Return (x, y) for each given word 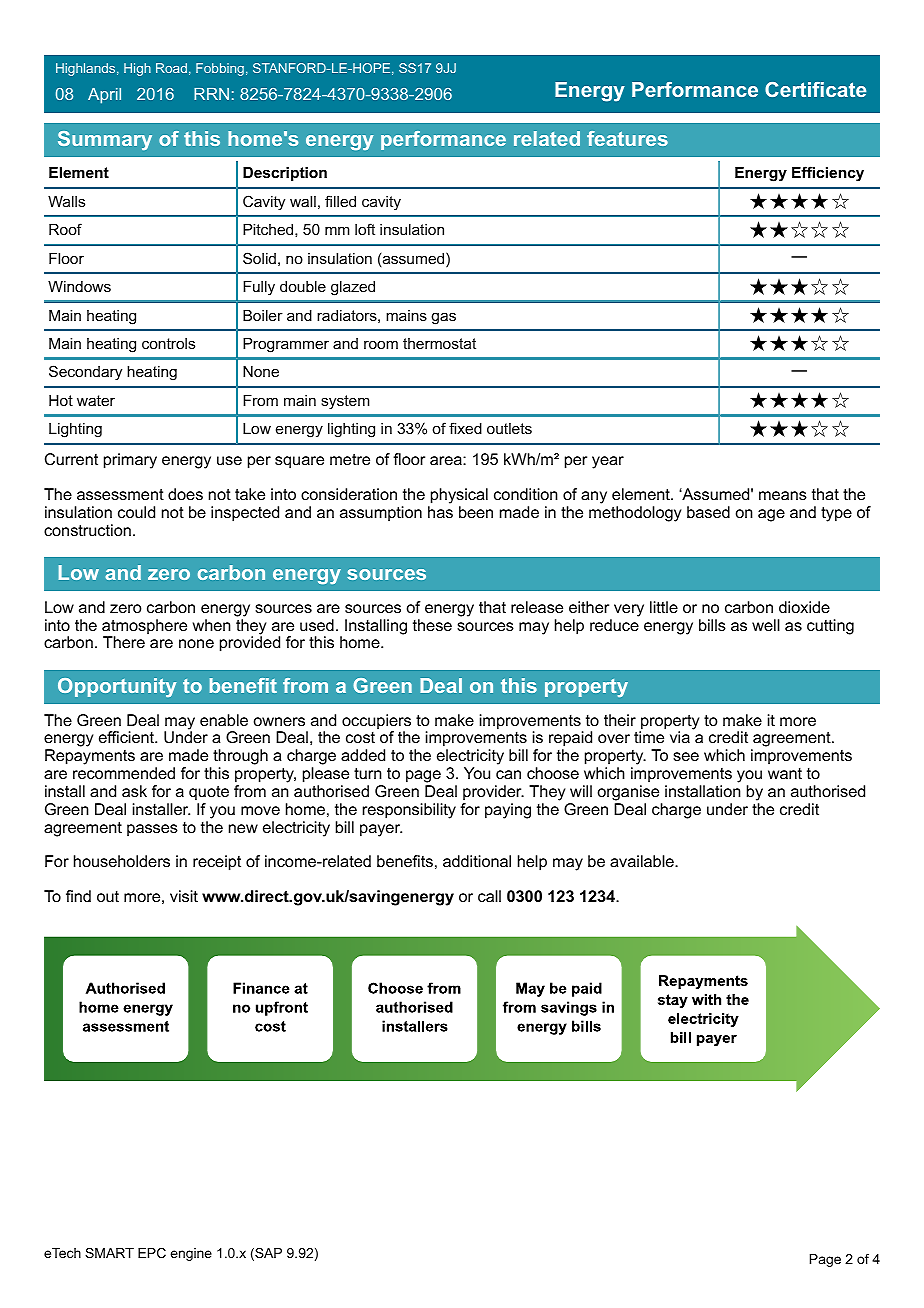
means (783, 495)
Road (171, 68)
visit (184, 896)
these (432, 625)
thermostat (439, 343)
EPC (152, 1253)
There (124, 642)
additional (477, 861)
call (489, 896)
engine (191, 1254)
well (766, 625)
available (643, 861)
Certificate (815, 89)
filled (340, 201)
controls (168, 343)
